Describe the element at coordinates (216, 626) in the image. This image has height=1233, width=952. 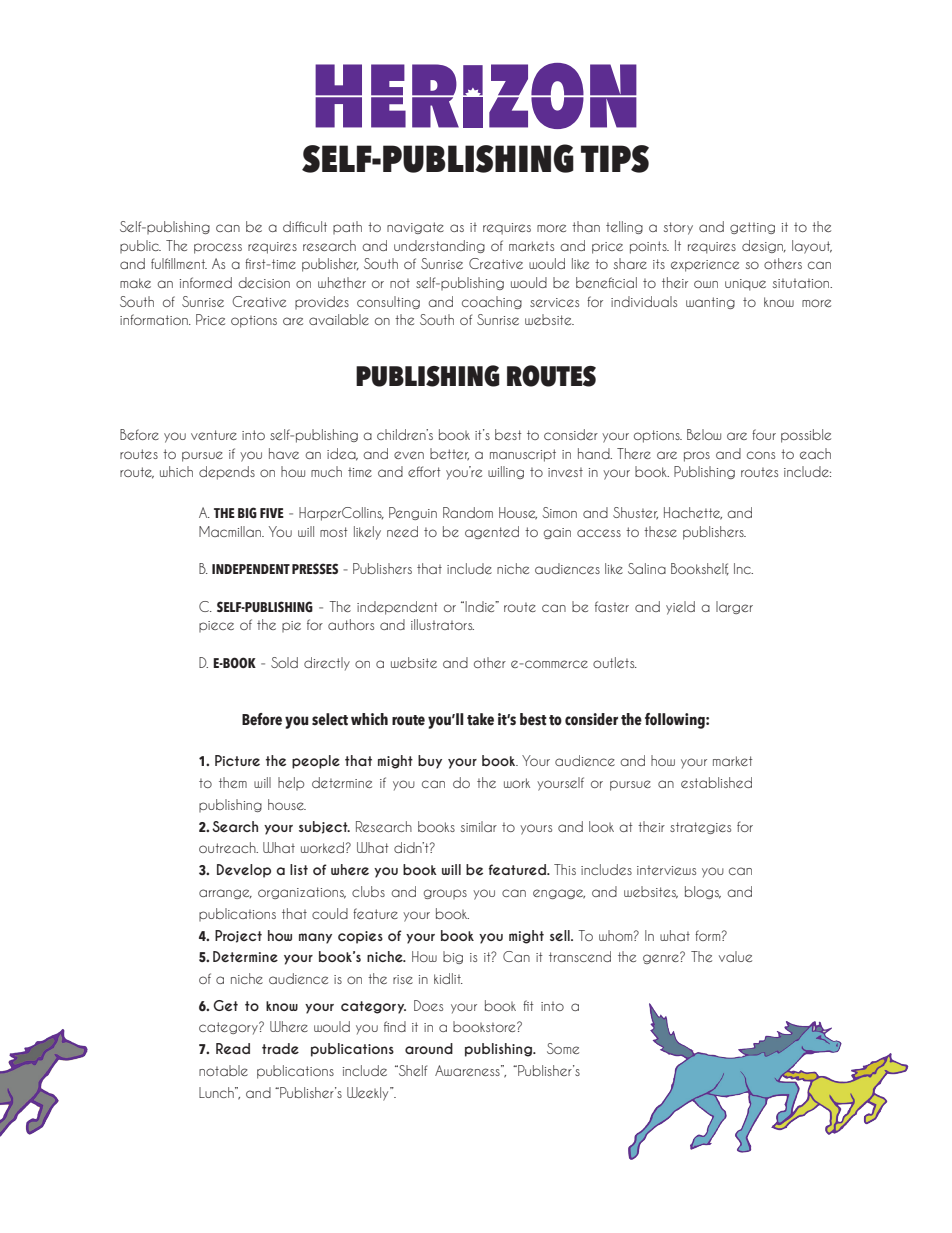
I see `piece` at that location.
